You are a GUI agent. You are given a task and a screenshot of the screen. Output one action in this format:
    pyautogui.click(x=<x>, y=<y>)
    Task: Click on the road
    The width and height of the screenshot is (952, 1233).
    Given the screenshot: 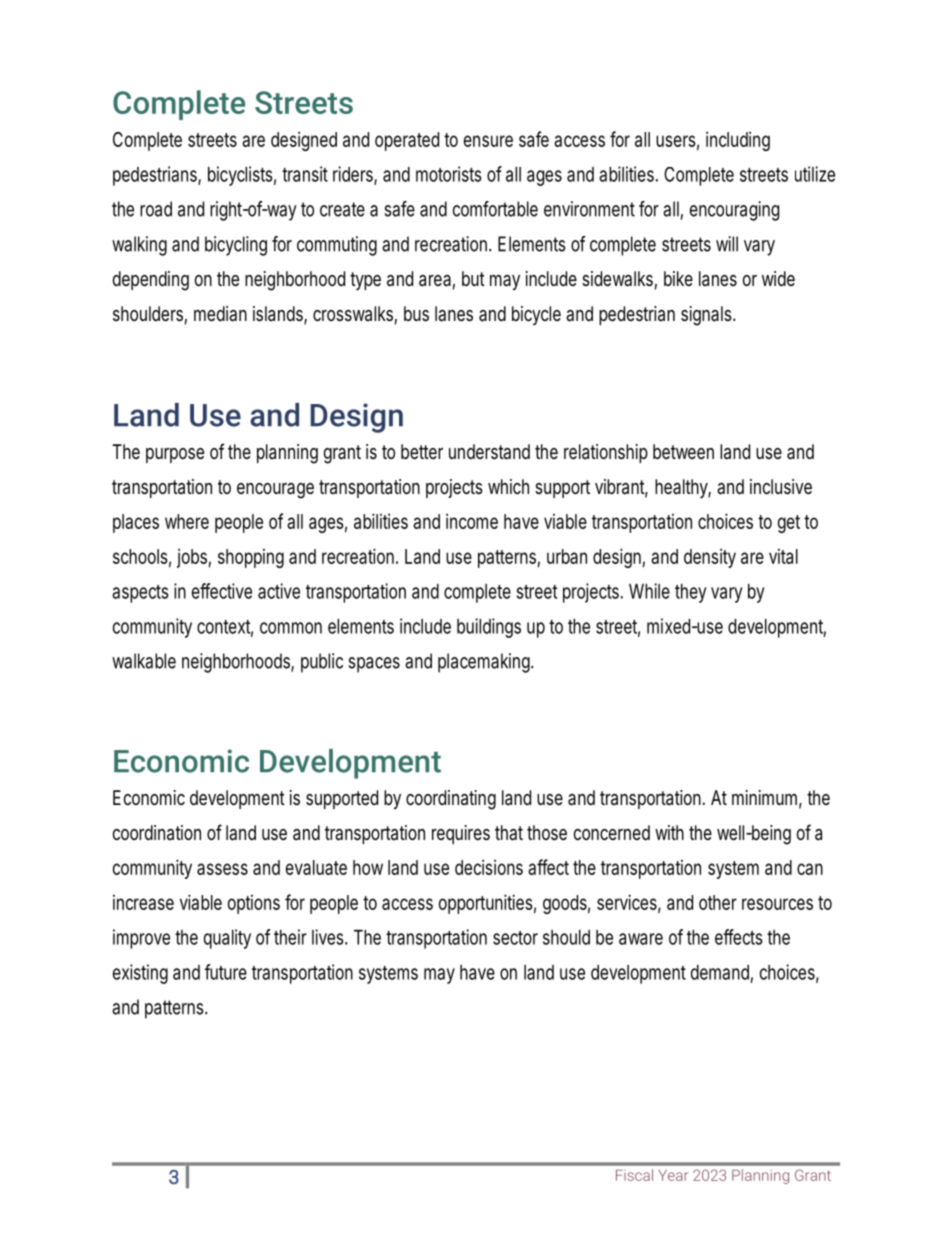 What is the action you would take?
    pyautogui.click(x=156, y=209)
